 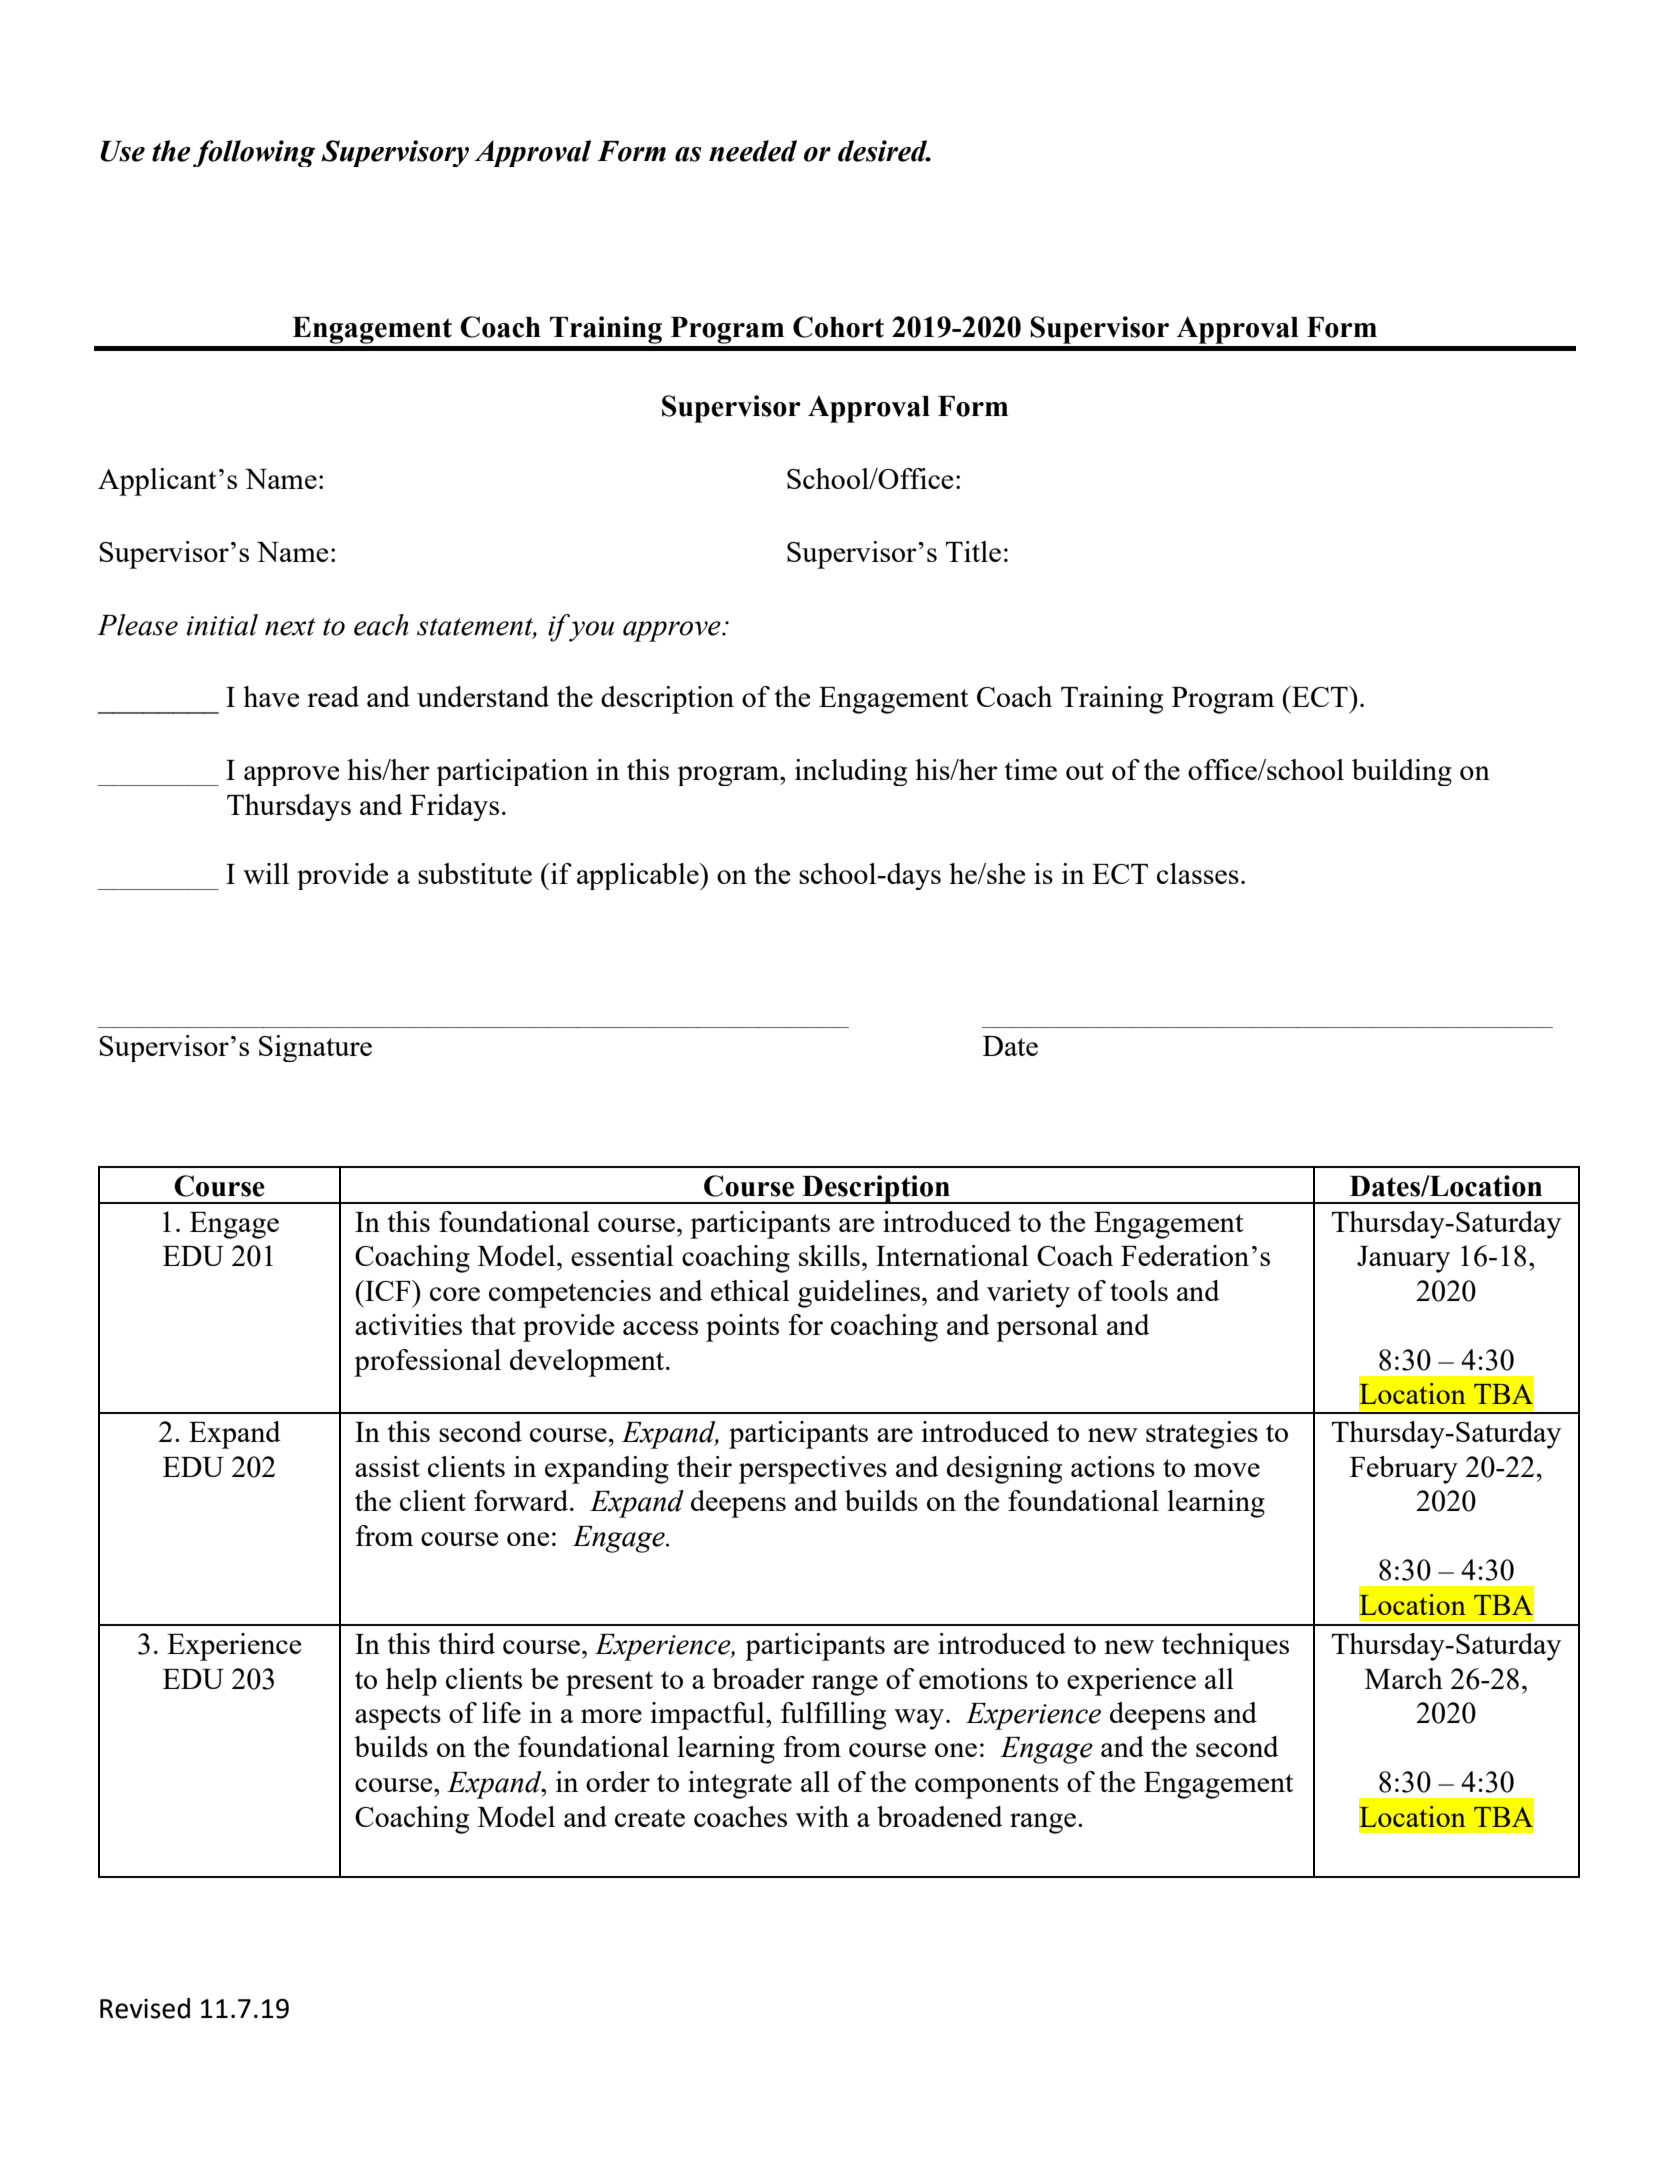 What do you see at coordinates (254, 153) in the page?
I see `following` at bounding box center [254, 153].
